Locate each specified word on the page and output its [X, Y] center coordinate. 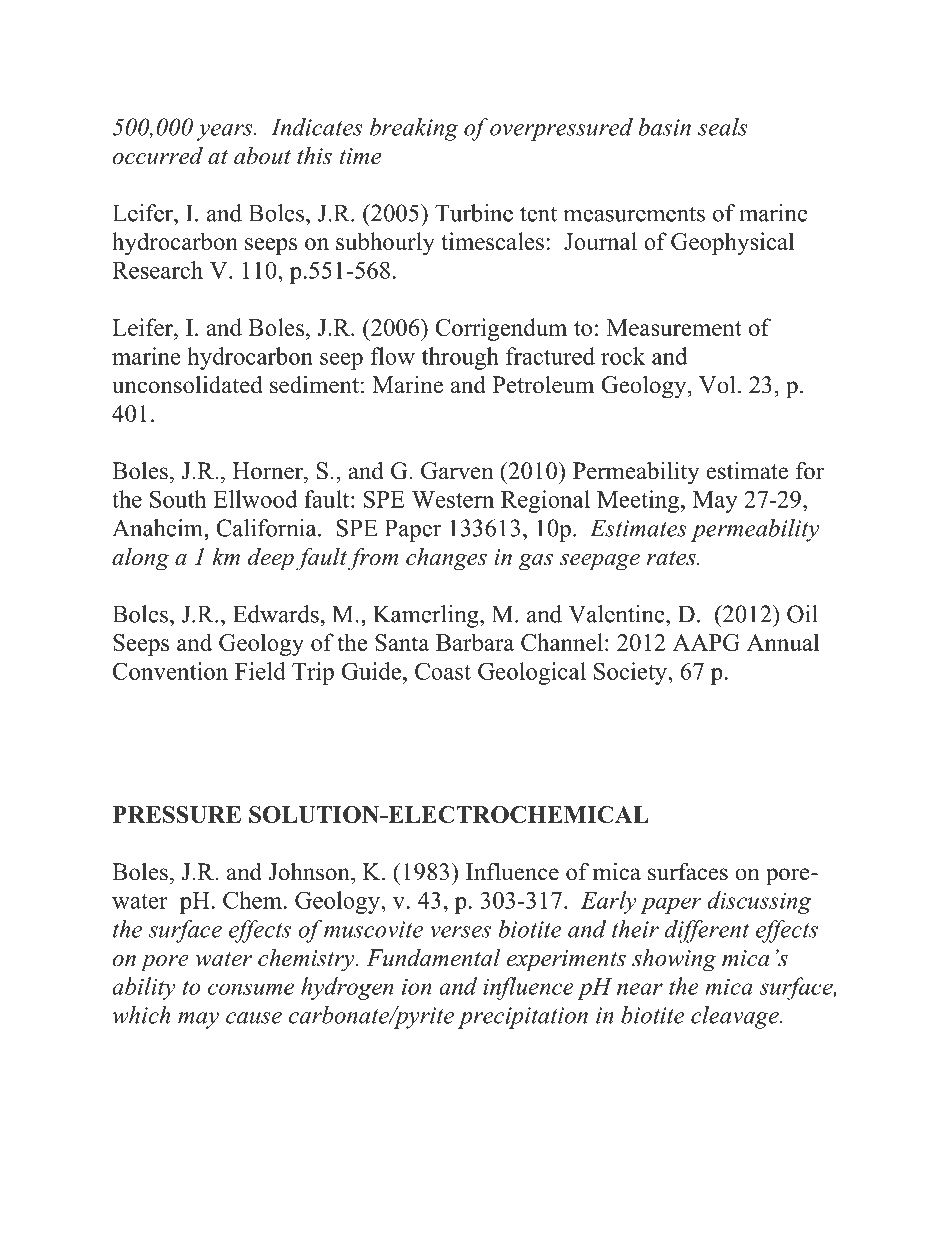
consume [251, 989]
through [460, 358]
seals [722, 127]
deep [271, 559]
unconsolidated [187, 384]
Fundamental [433, 958]
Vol [717, 384]
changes [446, 559]
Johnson [310, 872]
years [226, 132]
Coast [443, 671]
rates [672, 558]
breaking [414, 129]
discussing [759, 902]
